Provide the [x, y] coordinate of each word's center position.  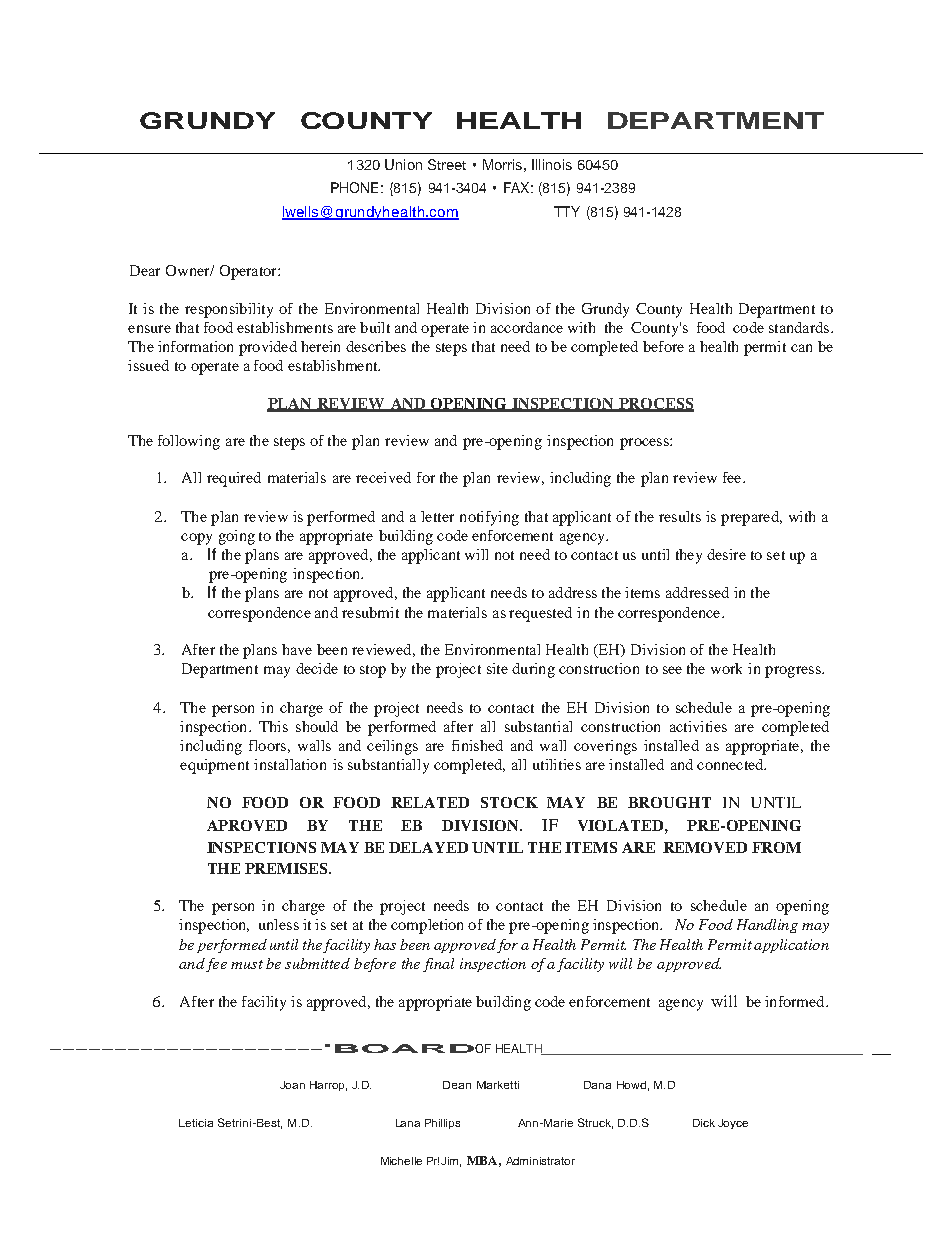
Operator [249, 272]
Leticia [196, 1123]
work [726, 668]
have [297, 649]
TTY [567, 211]
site [497, 668]
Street [447, 164]
